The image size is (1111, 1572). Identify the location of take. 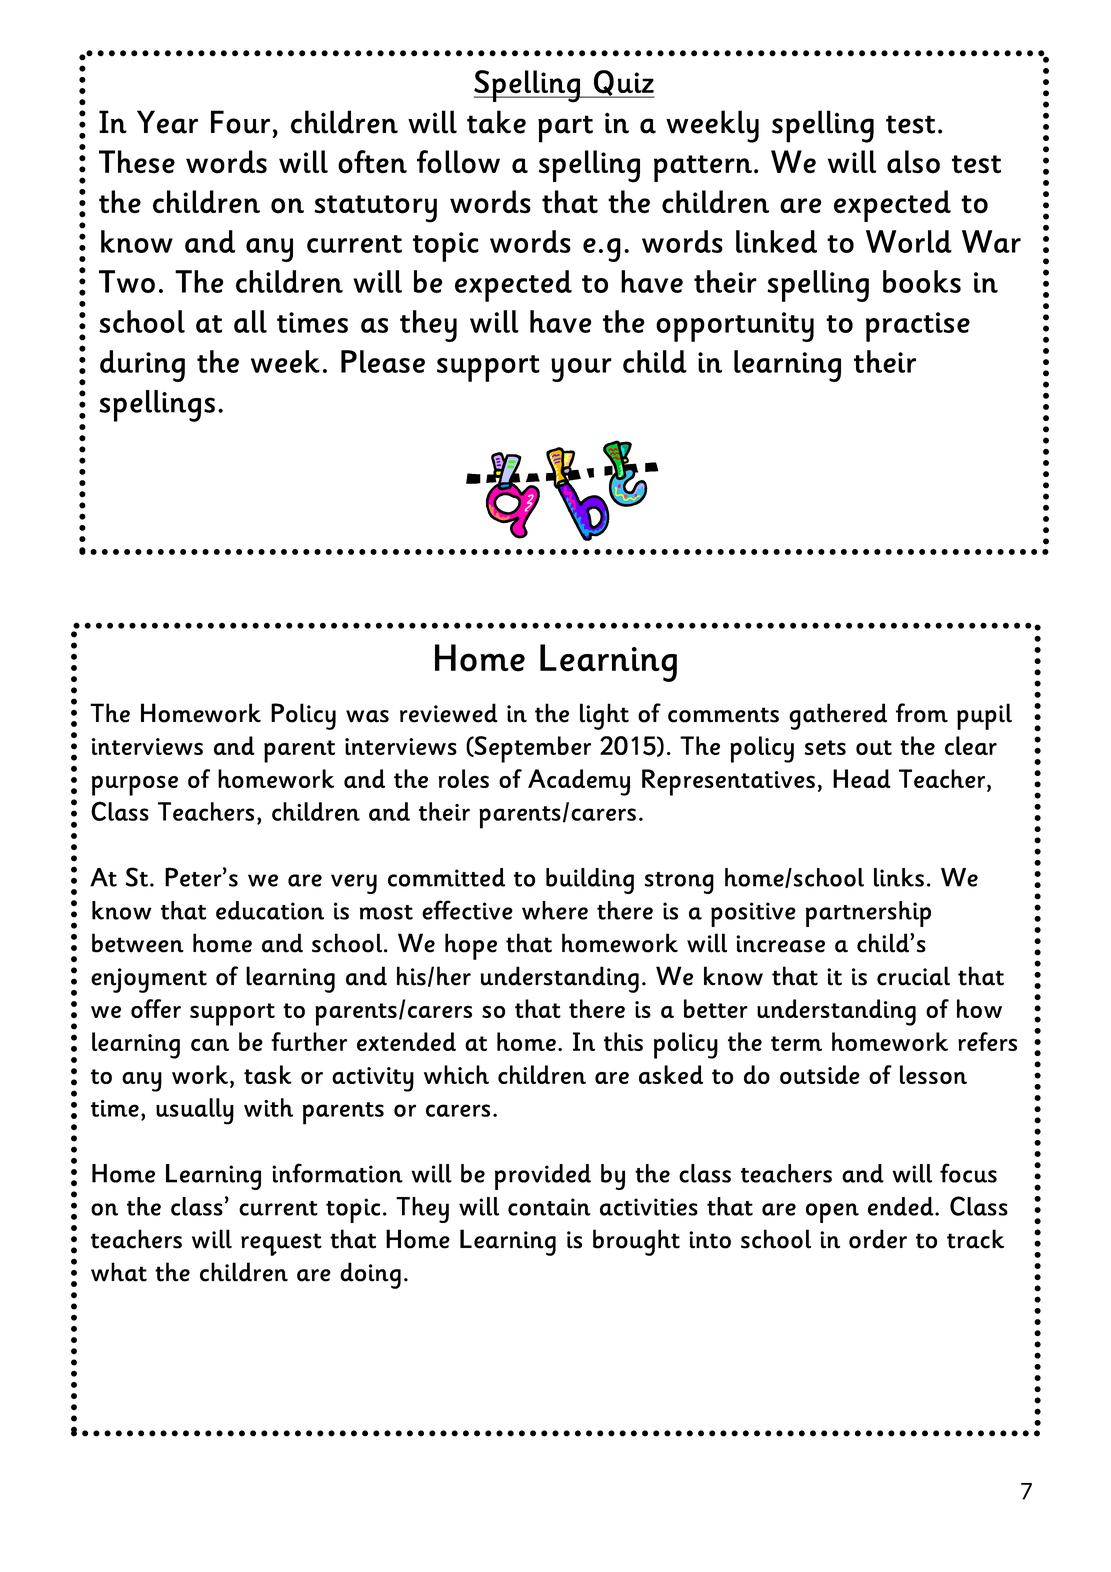
(496, 122).
